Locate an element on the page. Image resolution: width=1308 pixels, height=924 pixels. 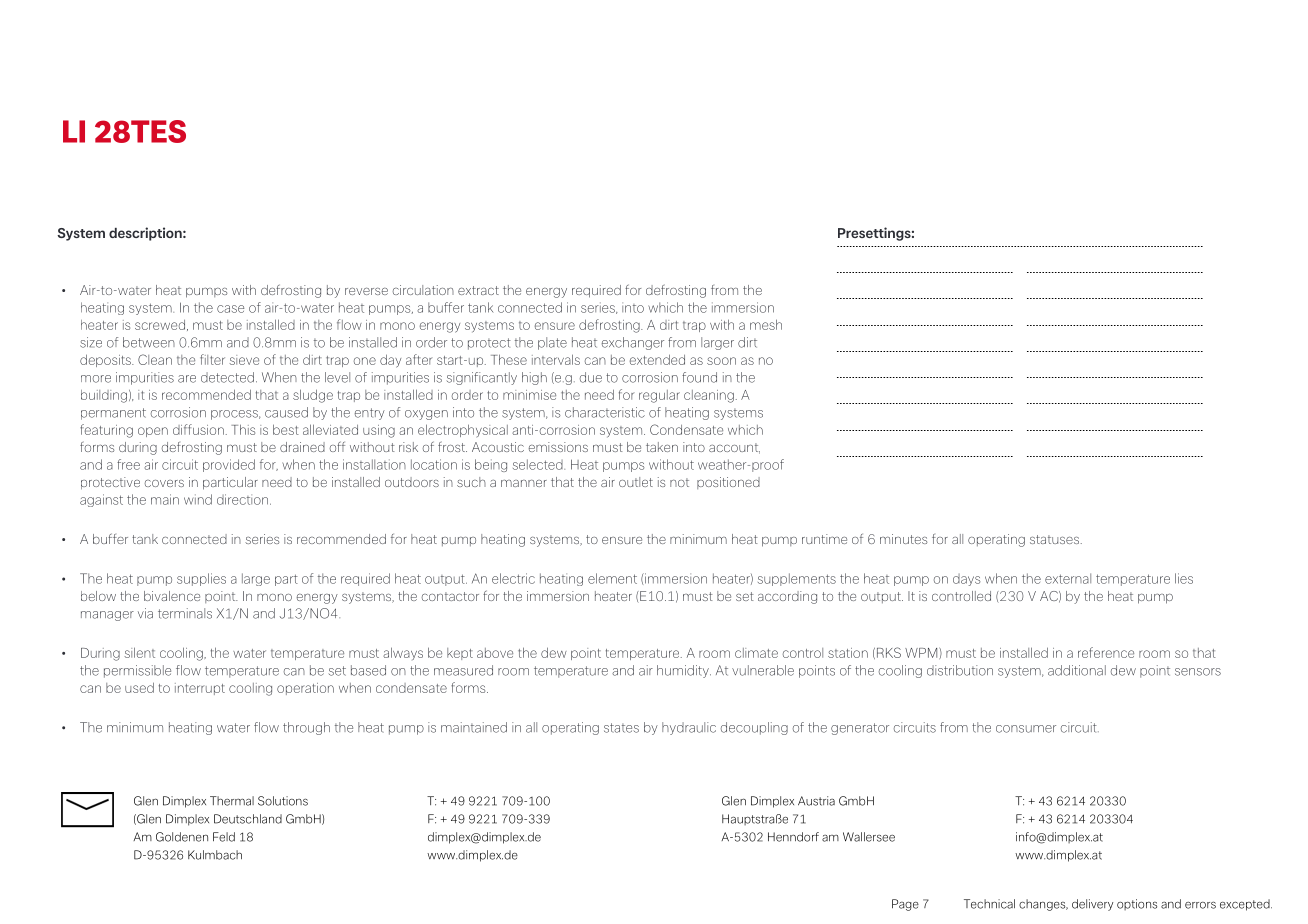
soon is located at coordinates (721, 361).
